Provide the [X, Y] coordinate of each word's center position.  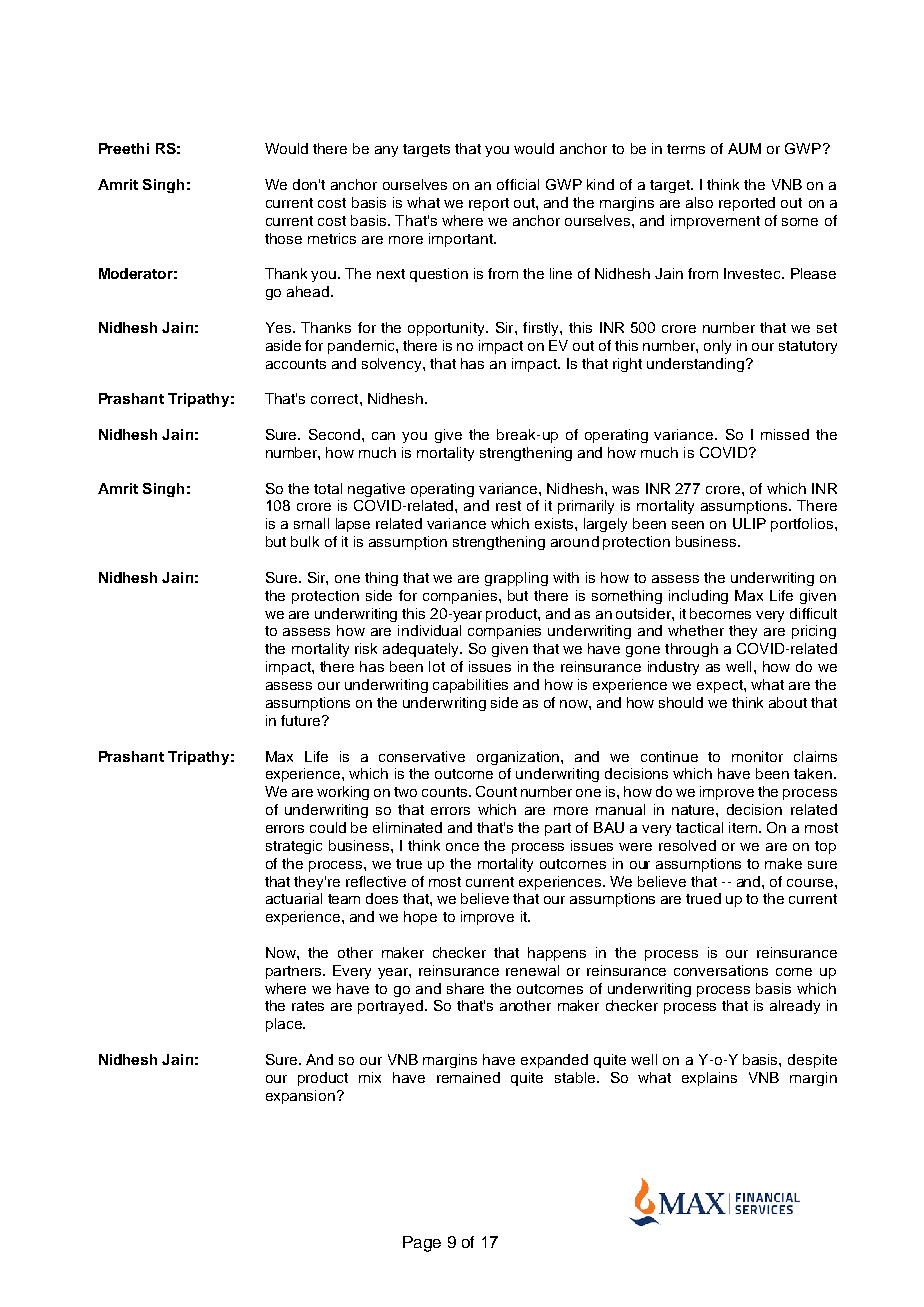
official [518, 184]
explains [709, 1079]
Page [422, 1244]
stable [576, 1077]
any [386, 151]
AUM [744, 148]
